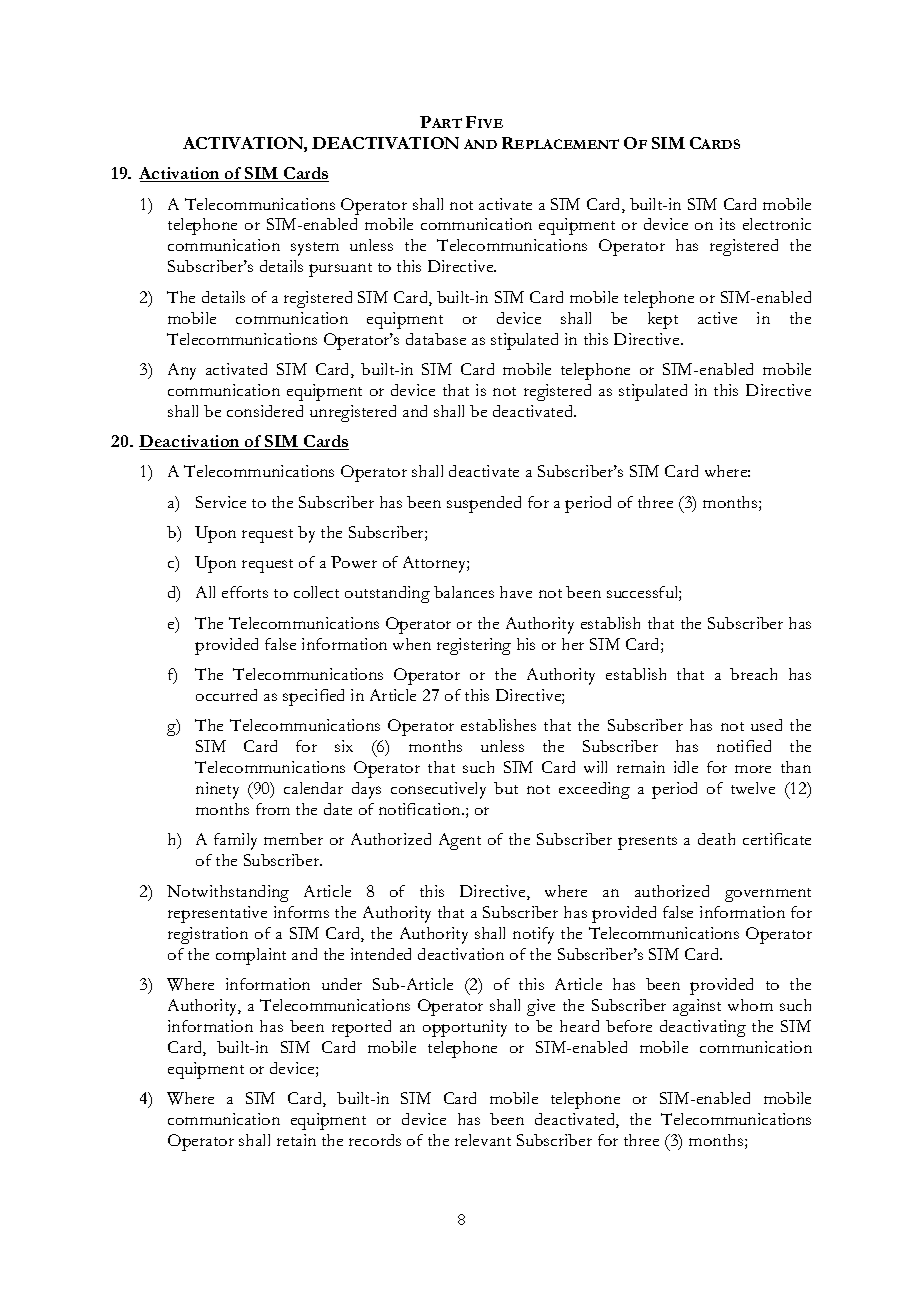 This image has height=1307, width=924. I want to click on Service, so click(221, 502).
